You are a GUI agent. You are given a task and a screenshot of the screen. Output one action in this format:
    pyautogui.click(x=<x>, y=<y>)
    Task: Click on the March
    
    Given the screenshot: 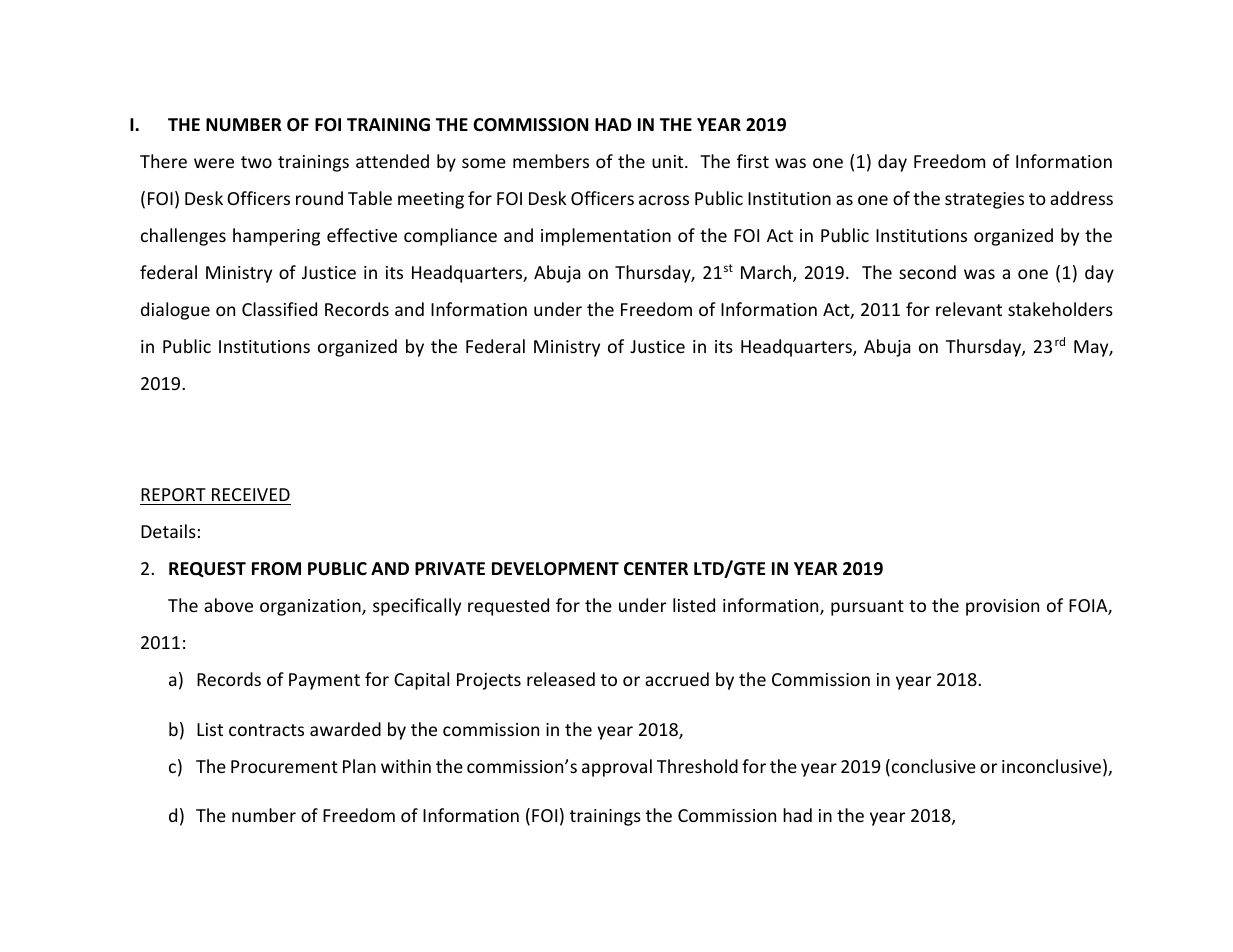 What is the action you would take?
    pyautogui.click(x=766, y=272)
